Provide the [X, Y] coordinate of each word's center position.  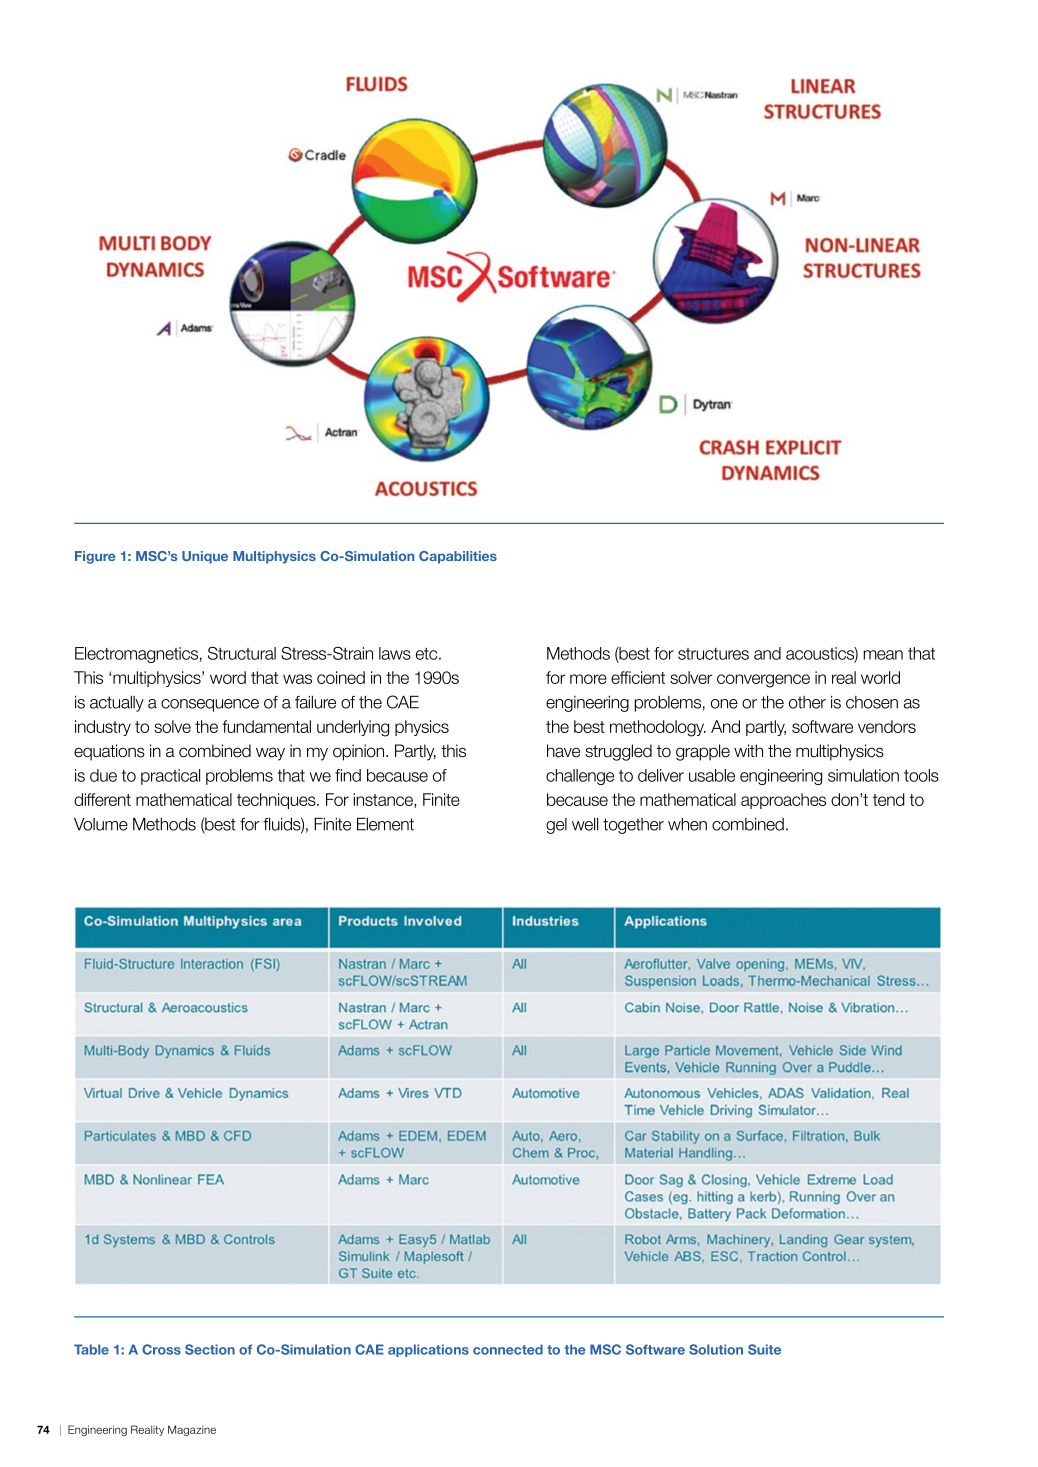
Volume [101, 824]
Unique [205, 557]
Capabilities [458, 557]
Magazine [192, 1430]
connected [508, 1349]
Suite [764, 1349]
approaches [783, 801]
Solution [716, 1349]
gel [556, 826]
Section [210, 1349]
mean [883, 655]
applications [428, 1350]
